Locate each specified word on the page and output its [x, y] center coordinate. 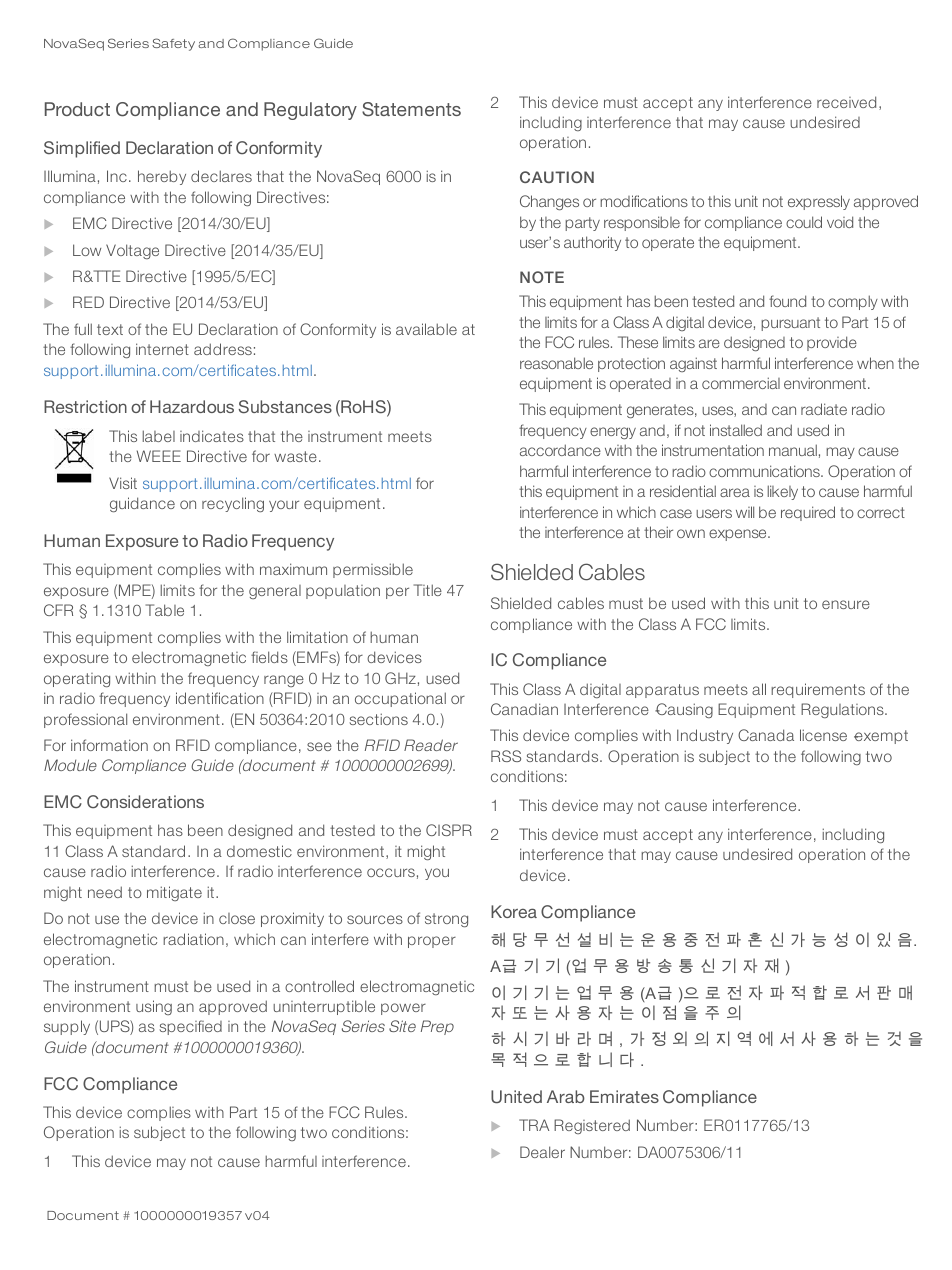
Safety [173, 44]
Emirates [624, 1096]
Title [428, 590]
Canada [766, 735]
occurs [391, 872]
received [846, 102]
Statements [411, 109]
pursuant [790, 324]
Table [165, 610]
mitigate [174, 893]
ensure [846, 604]
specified [191, 1027]
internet [162, 349]
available [426, 329]
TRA [534, 1125]
